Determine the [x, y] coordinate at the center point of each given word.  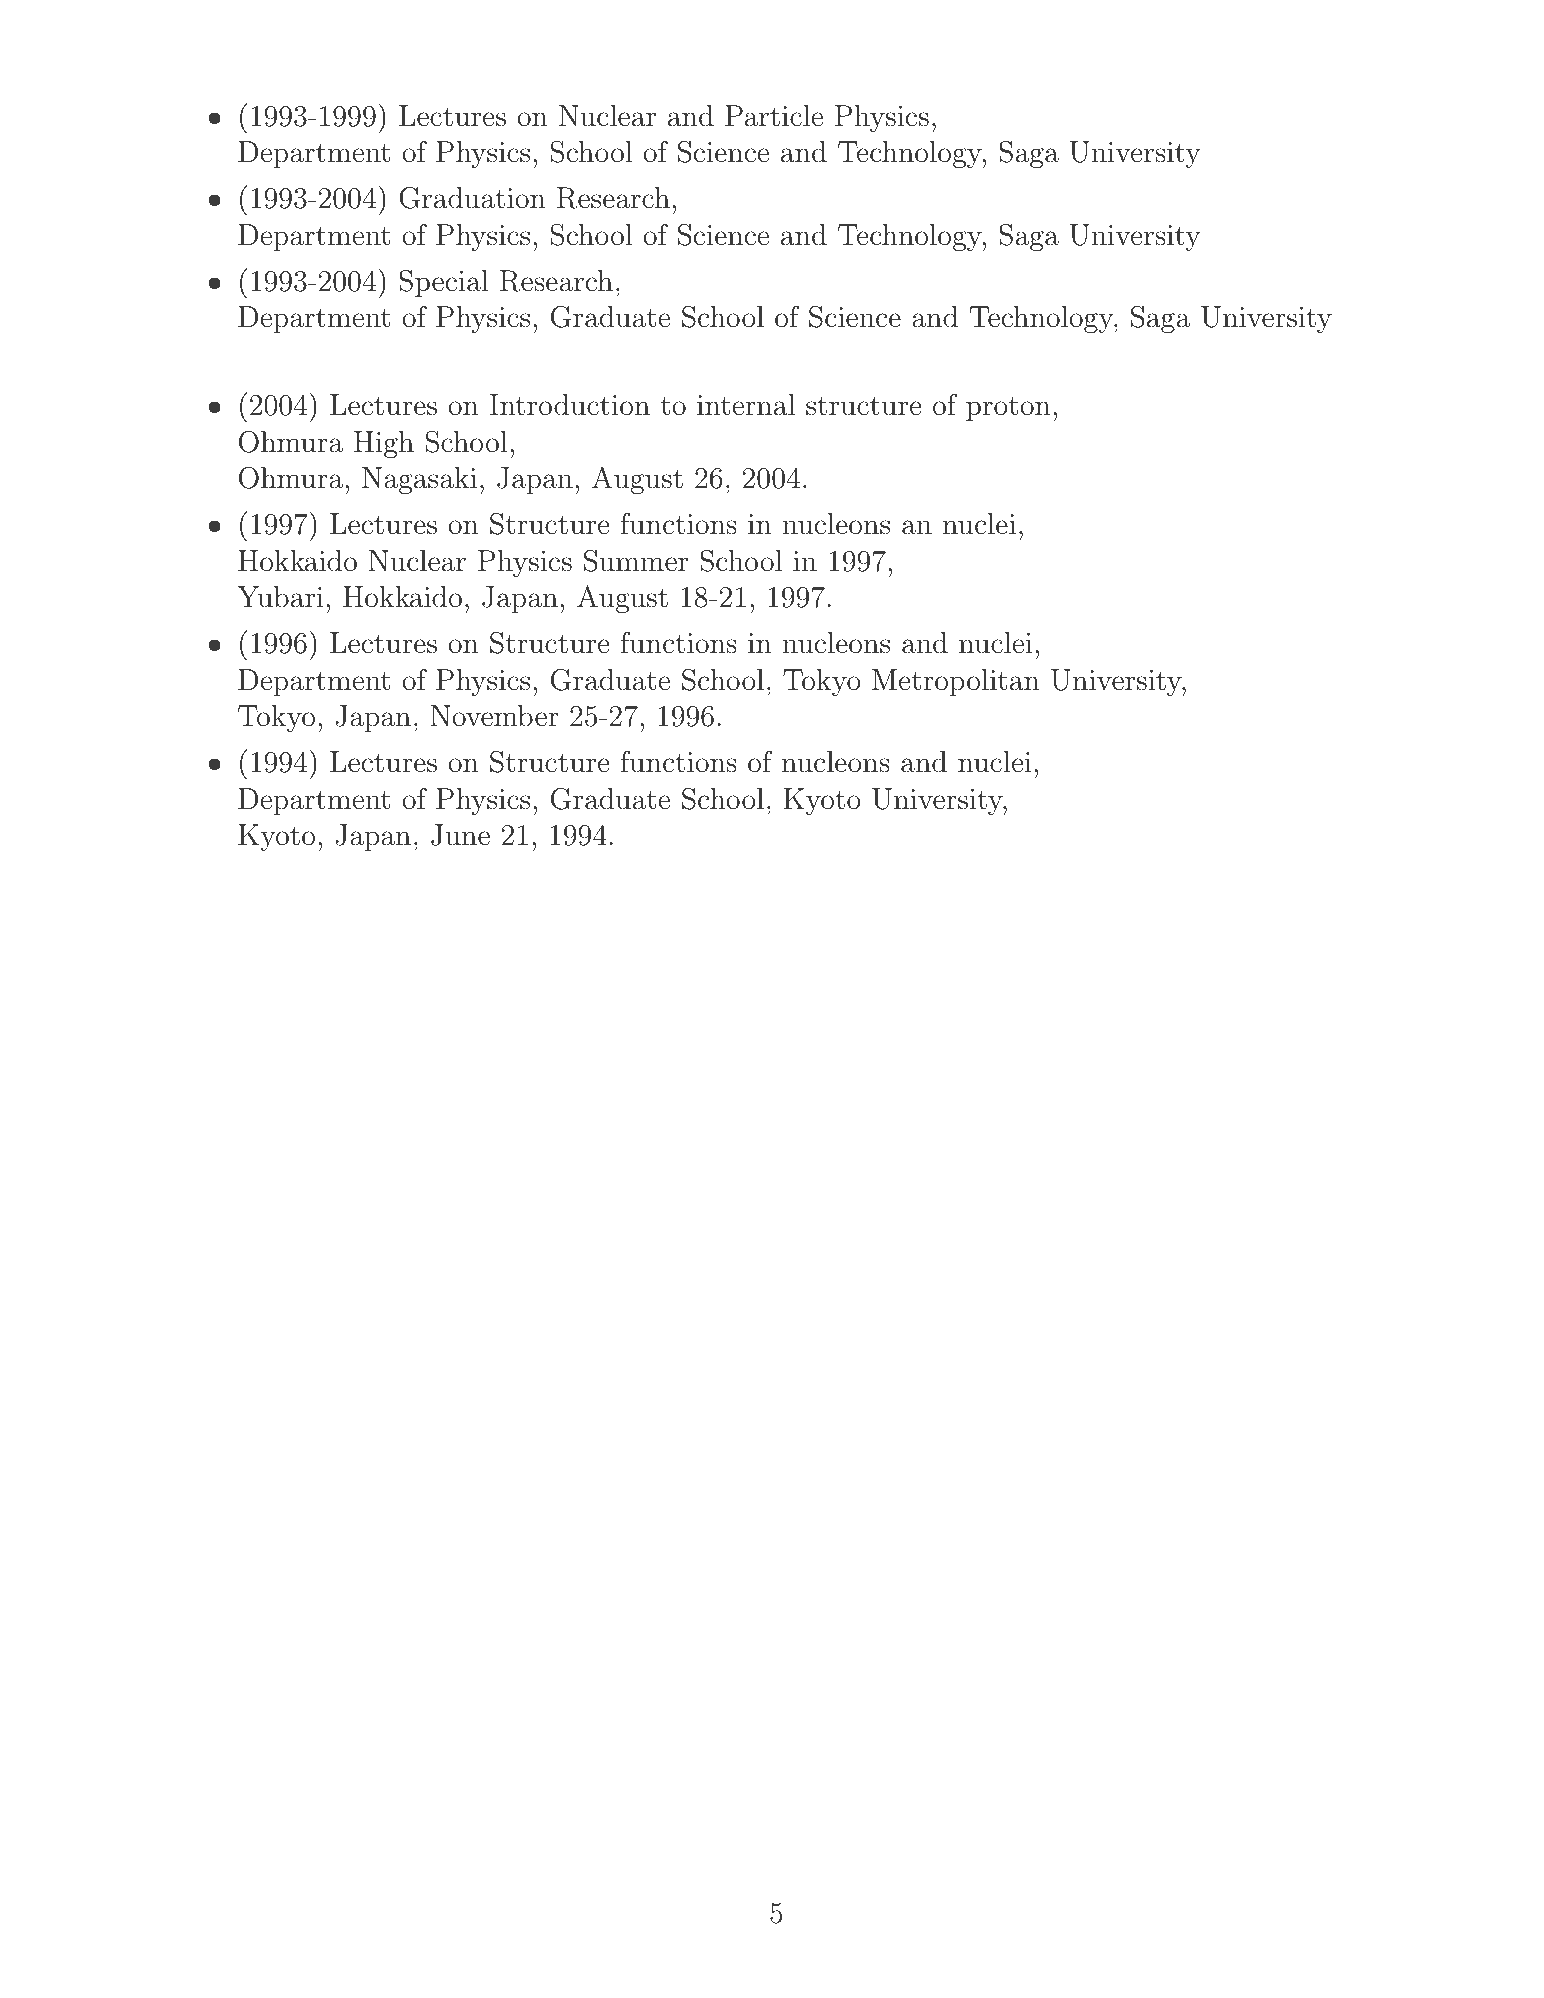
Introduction [570, 405]
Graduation [472, 198]
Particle [774, 116]
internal [746, 405]
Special [444, 283]
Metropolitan [955, 682]
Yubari [280, 597]
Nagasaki [419, 480]
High [384, 444]
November [494, 716]
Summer [636, 561]
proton [1008, 408]
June [460, 835]
